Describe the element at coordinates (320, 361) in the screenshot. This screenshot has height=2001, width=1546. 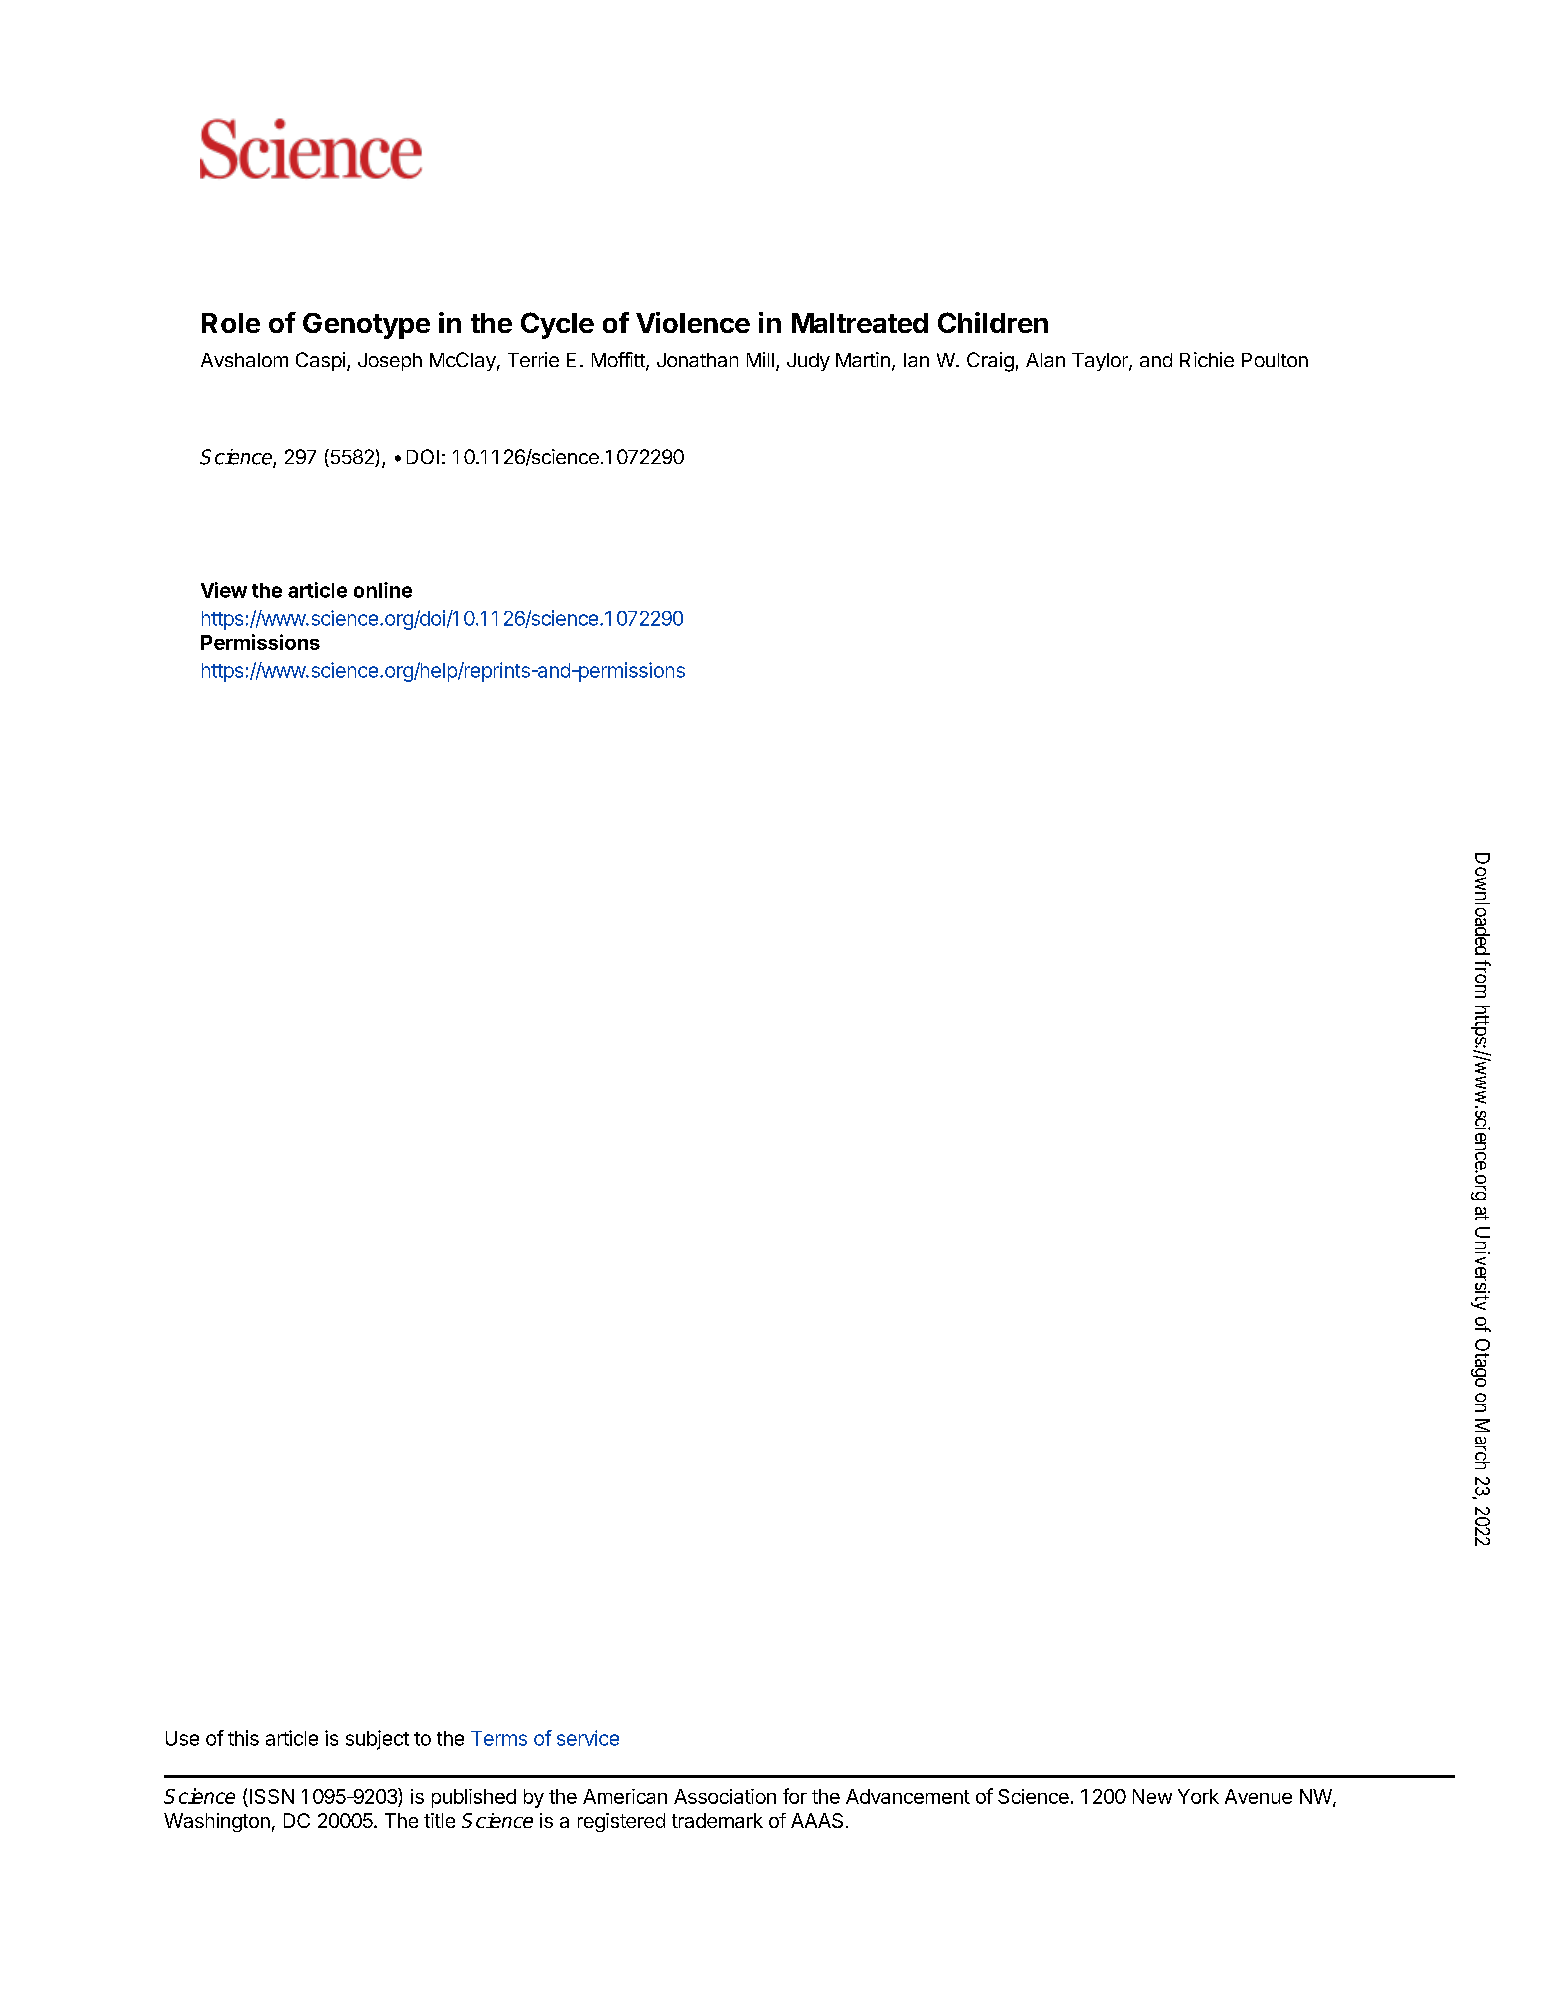
I see `Caspi` at that location.
